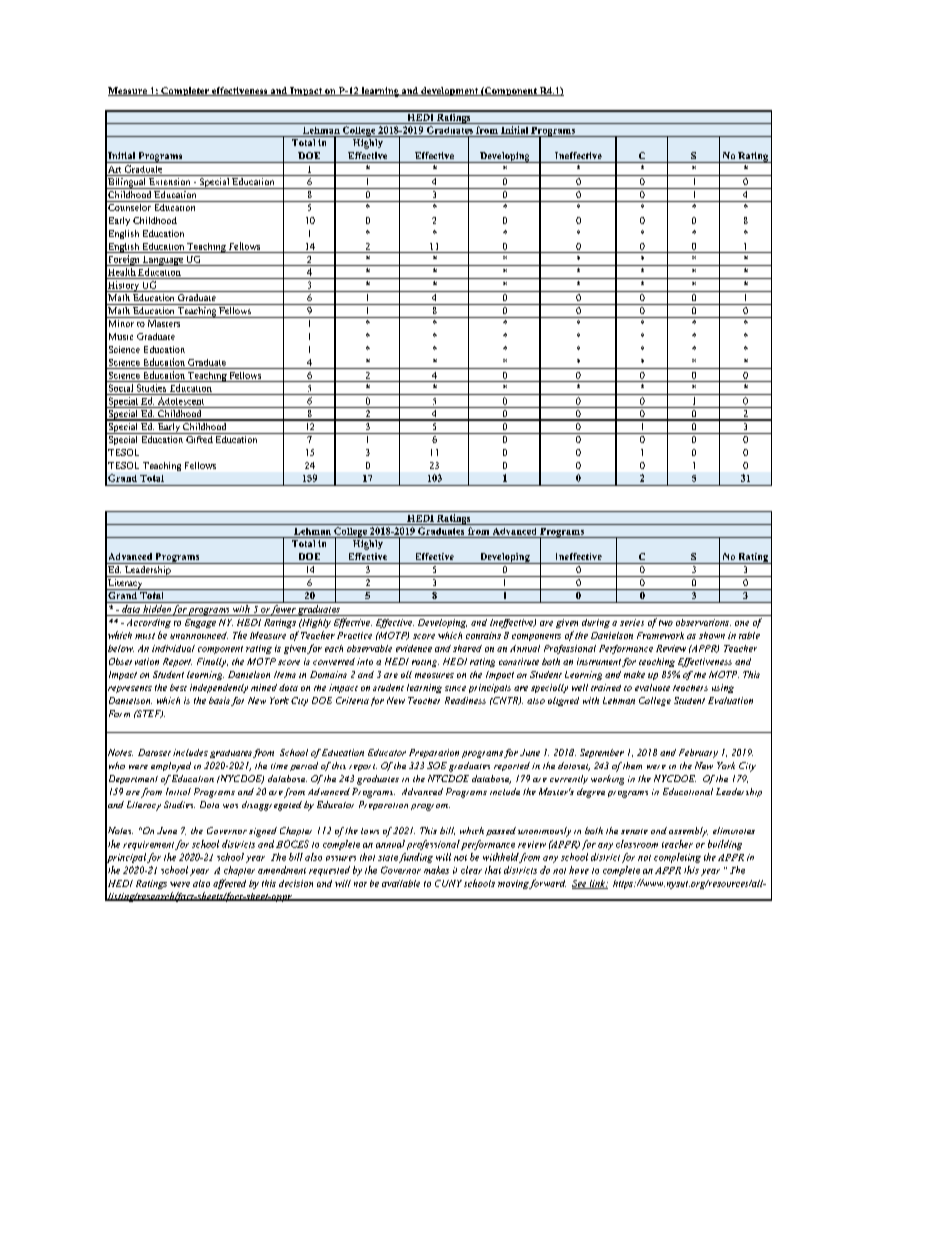  What do you see at coordinates (449, 91) in the screenshot?
I see `development` at bounding box center [449, 91].
